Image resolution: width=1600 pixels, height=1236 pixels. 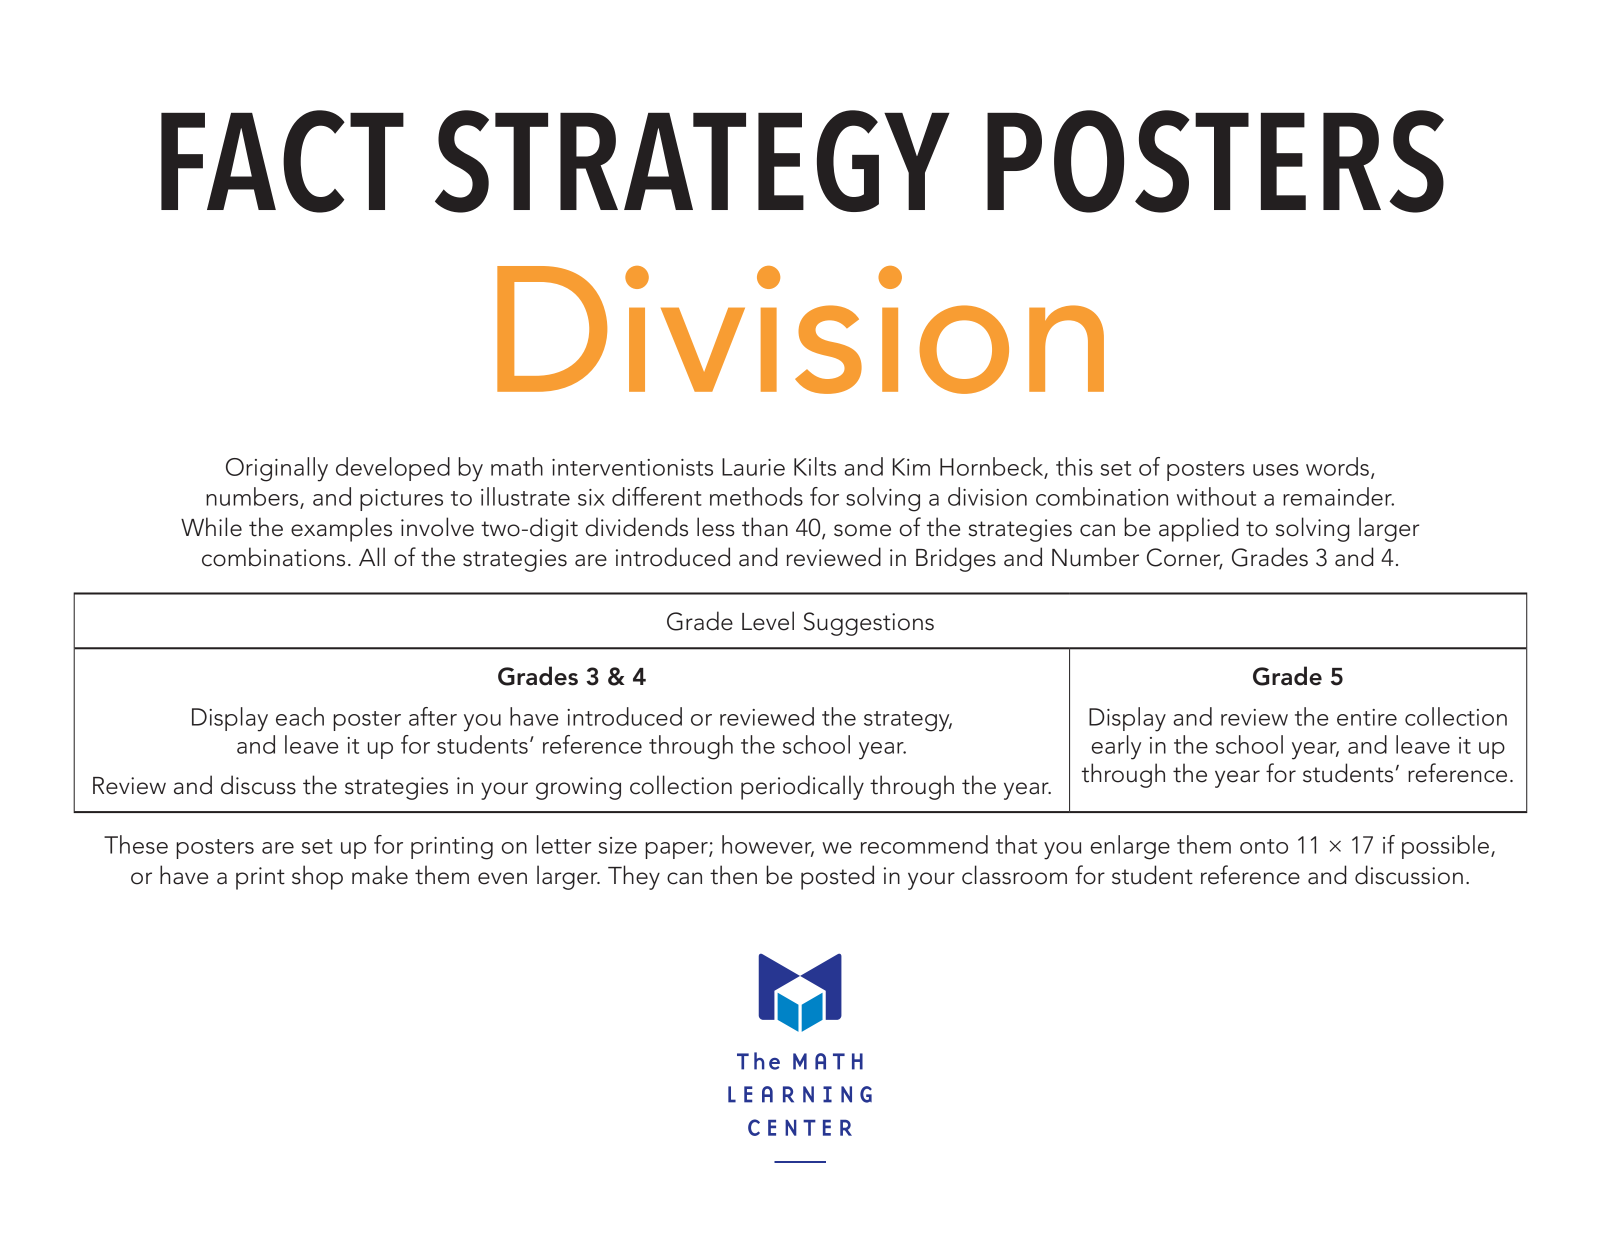 I want to click on shop, so click(x=317, y=877).
